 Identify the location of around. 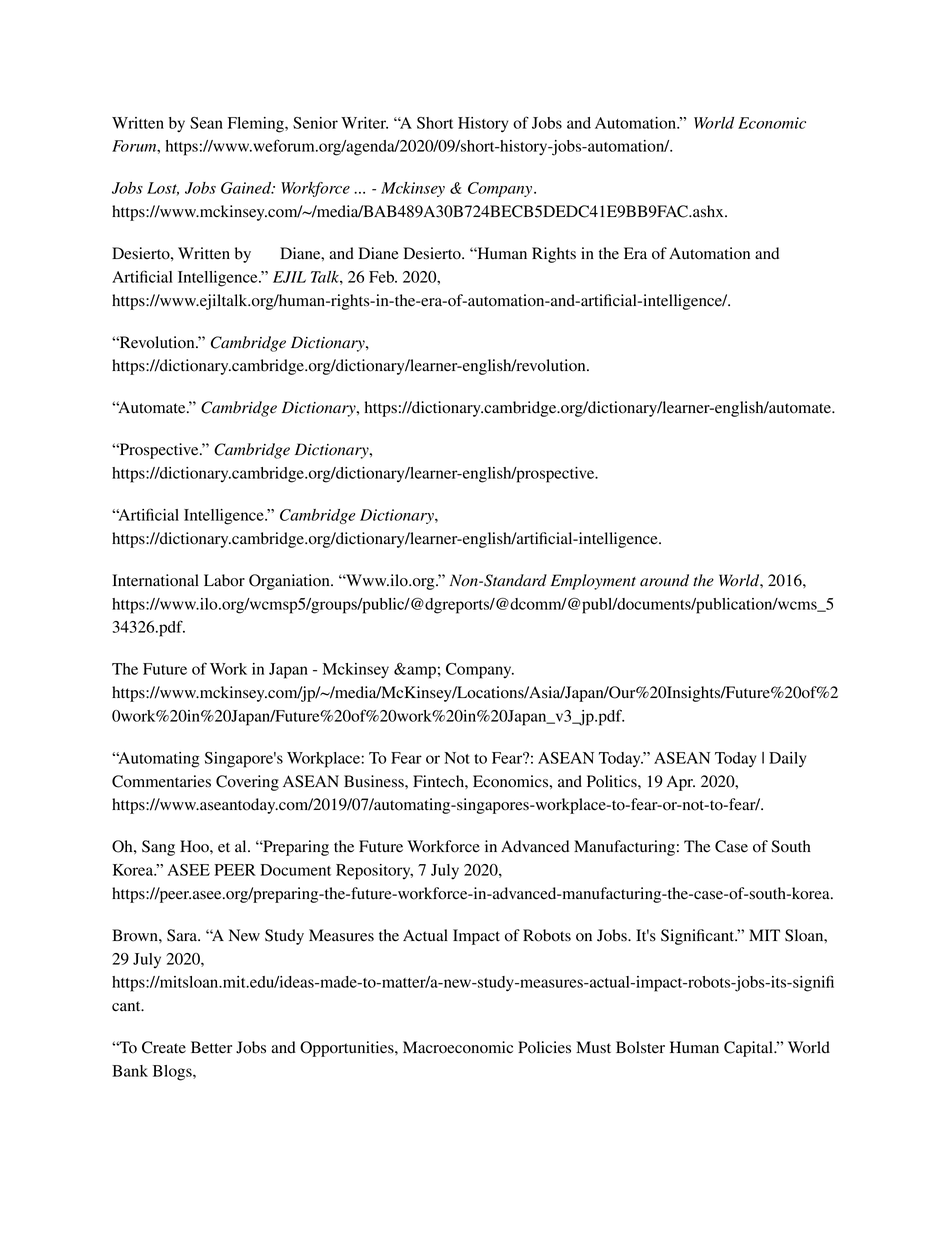
(664, 580).
